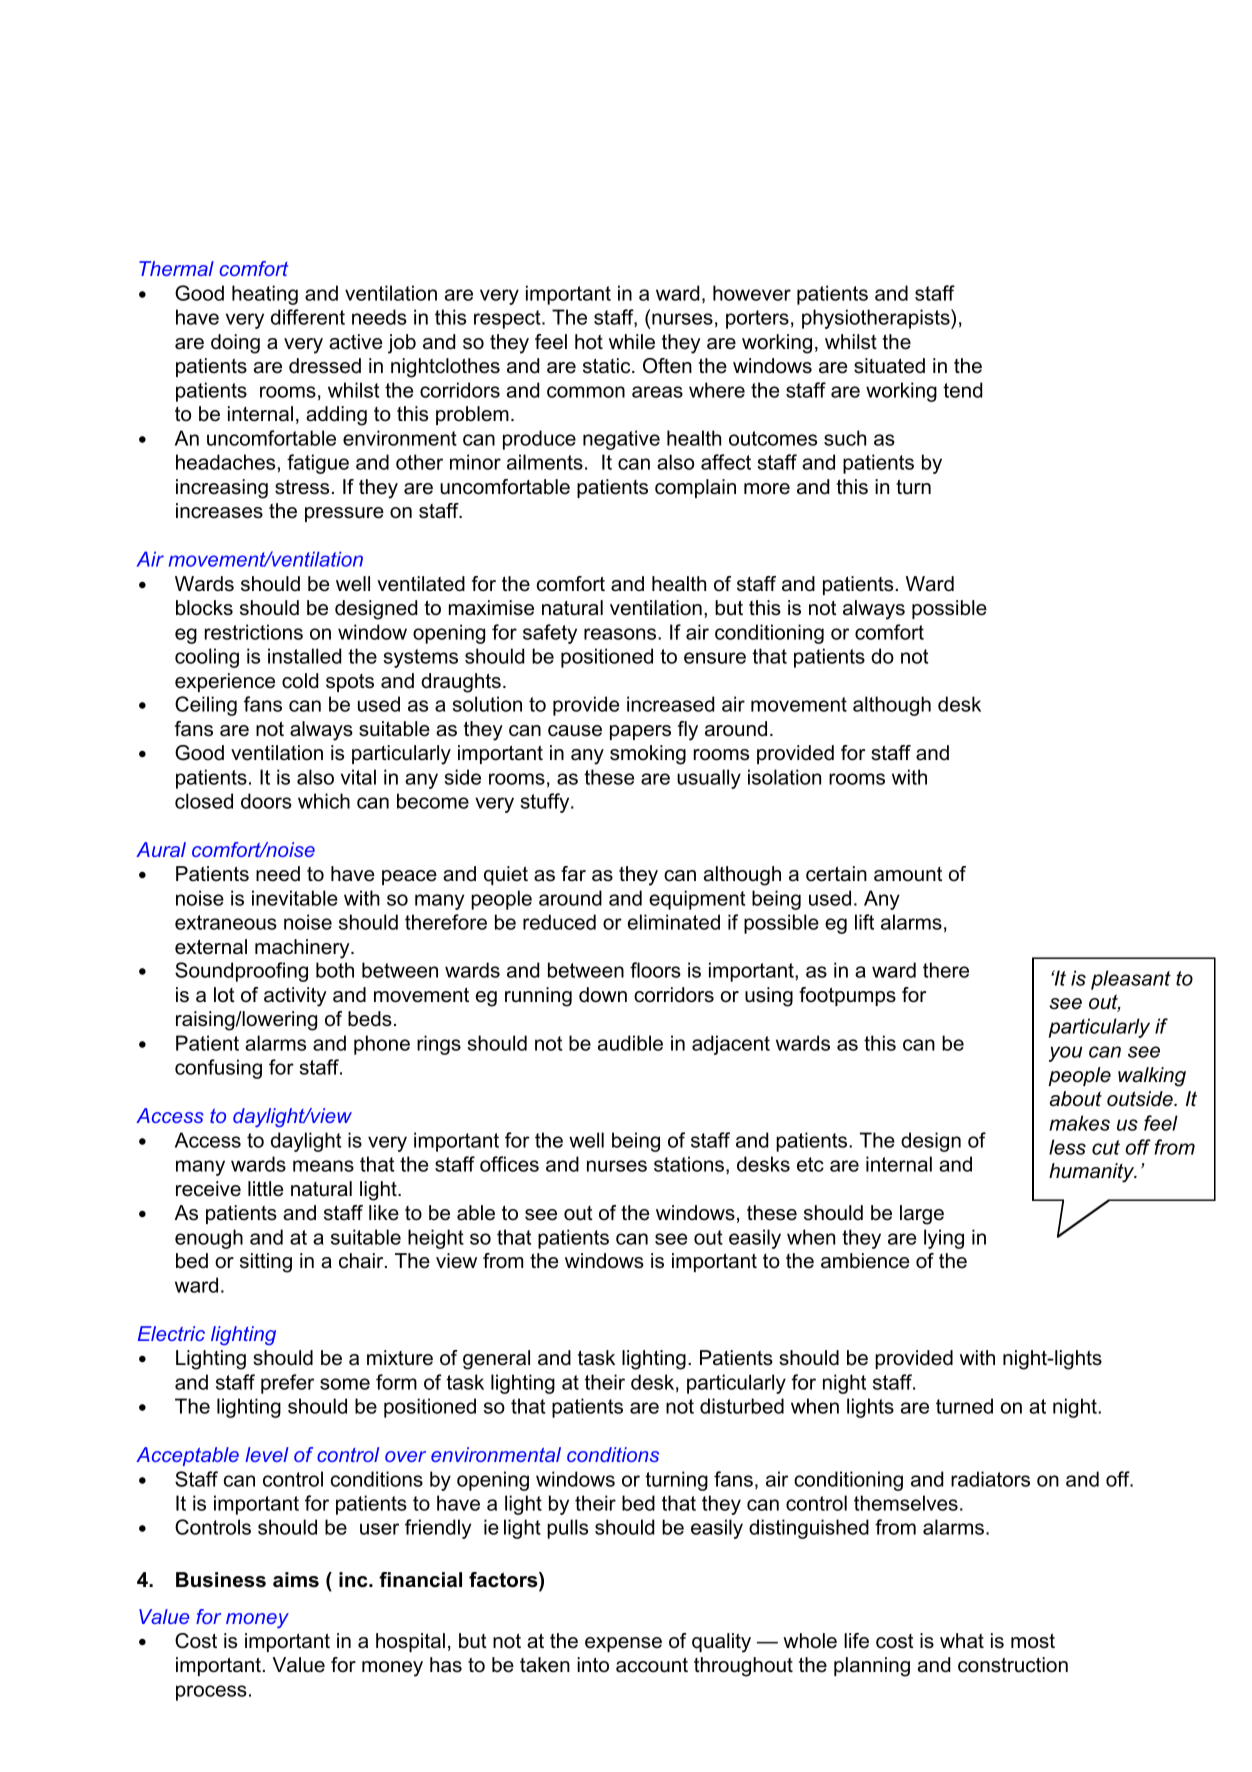 The height and width of the screenshot is (1772, 1252). What do you see at coordinates (689, 1164) in the screenshot?
I see `stations` at bounding box center [689, 1164].
